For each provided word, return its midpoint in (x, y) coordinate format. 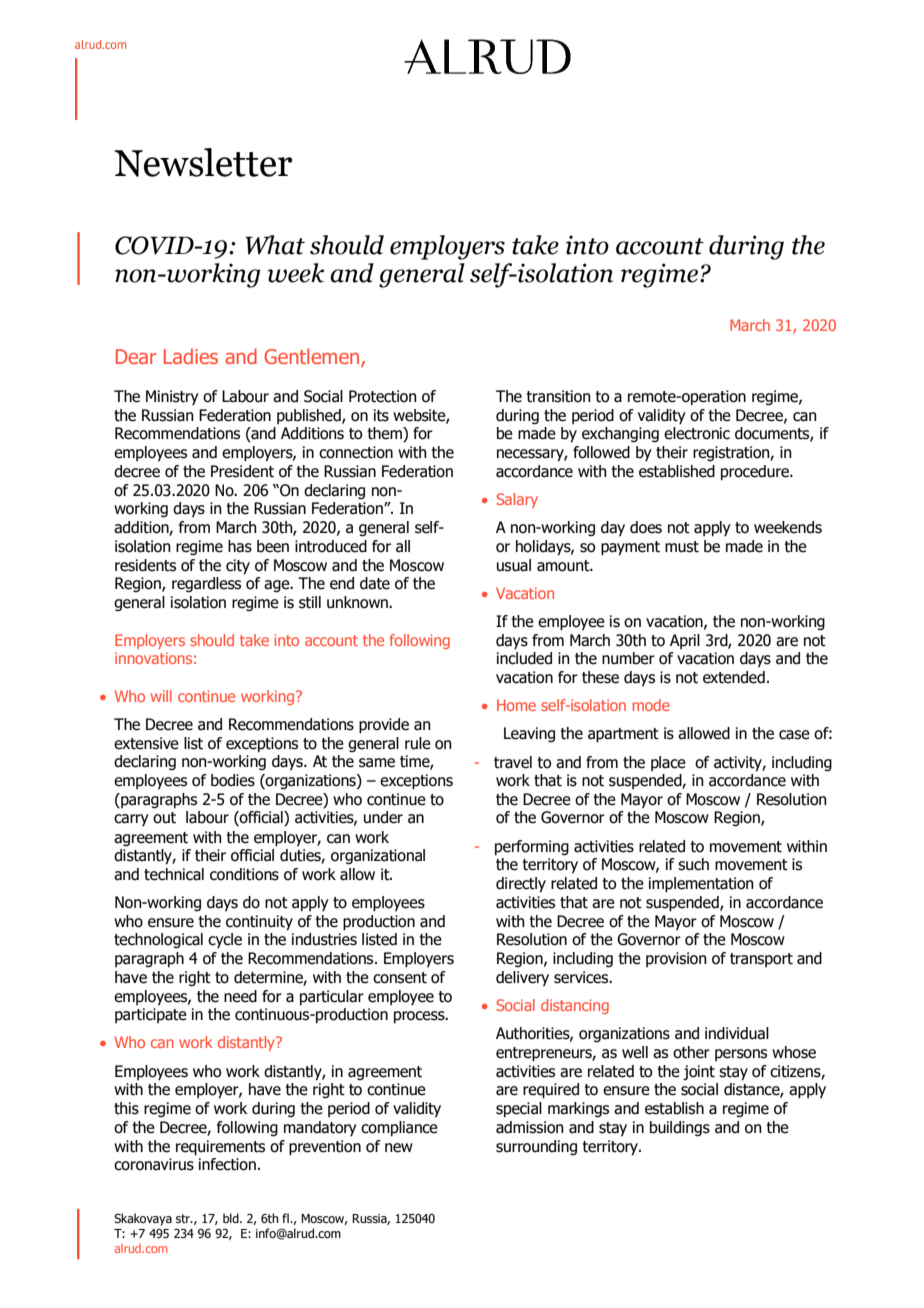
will (161, 696)
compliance (399, 1128)
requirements (220, 1148)
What (275, 245)
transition (559, 396)
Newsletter (203, 162)
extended (734, 677)
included (524, 658)
